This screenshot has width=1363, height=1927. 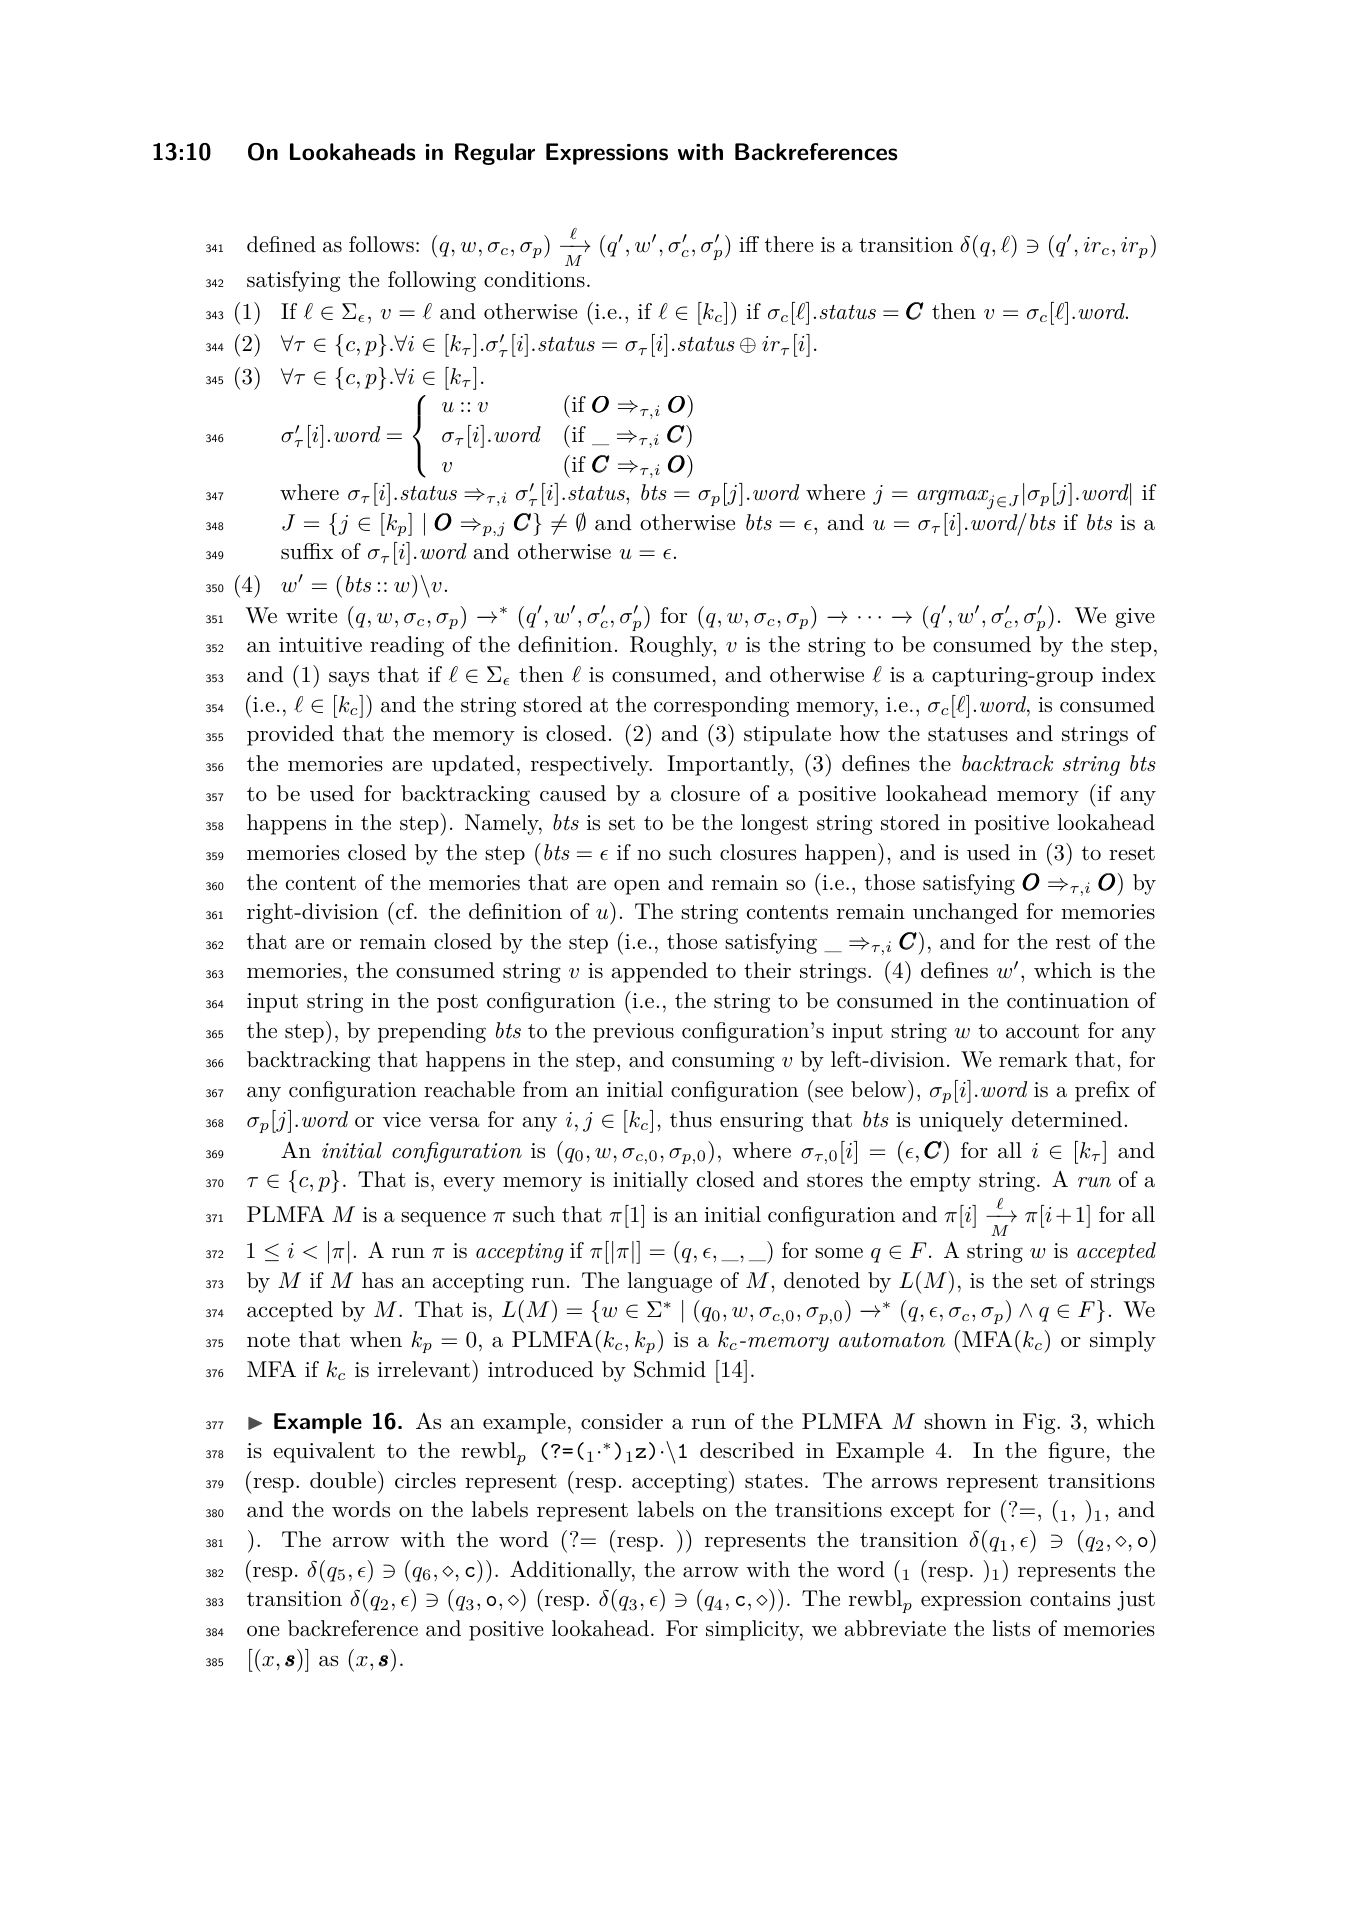 What do you see at coordinates (749, 244) in the screenshot?
I see `iff` at bounding box center [749, 244].
